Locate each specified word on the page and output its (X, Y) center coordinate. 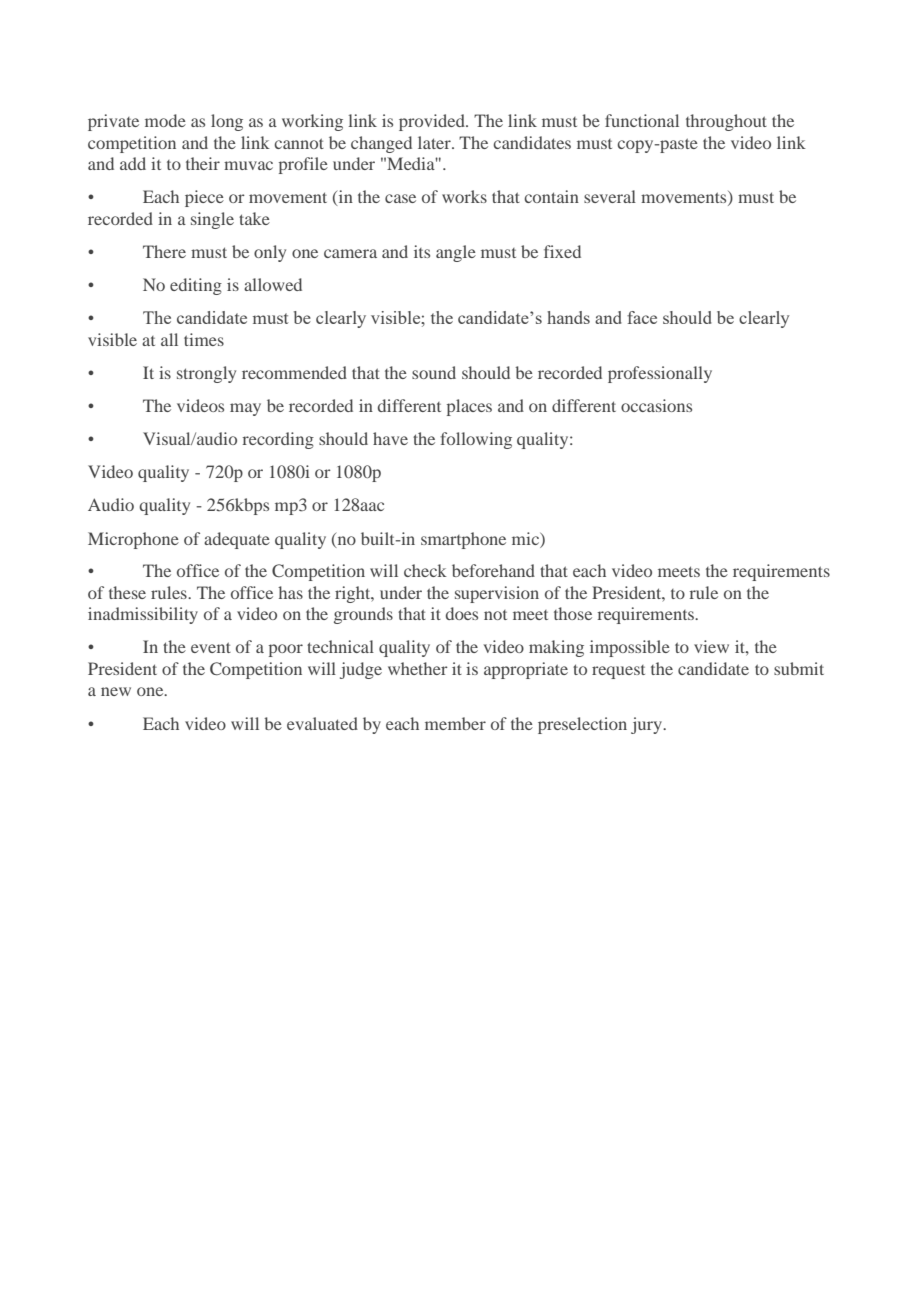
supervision (497, 594)
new (116, 691)
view (711, 646)
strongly (206, 374)
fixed (562, 251)
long (227, 122)
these (127, 592)
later (435, 142)
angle (456, 253)
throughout (726, 122)
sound (434, 372)
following (476, 440)
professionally (660, 374)
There (164, 251)
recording (278, 440)
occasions (656, 405)
